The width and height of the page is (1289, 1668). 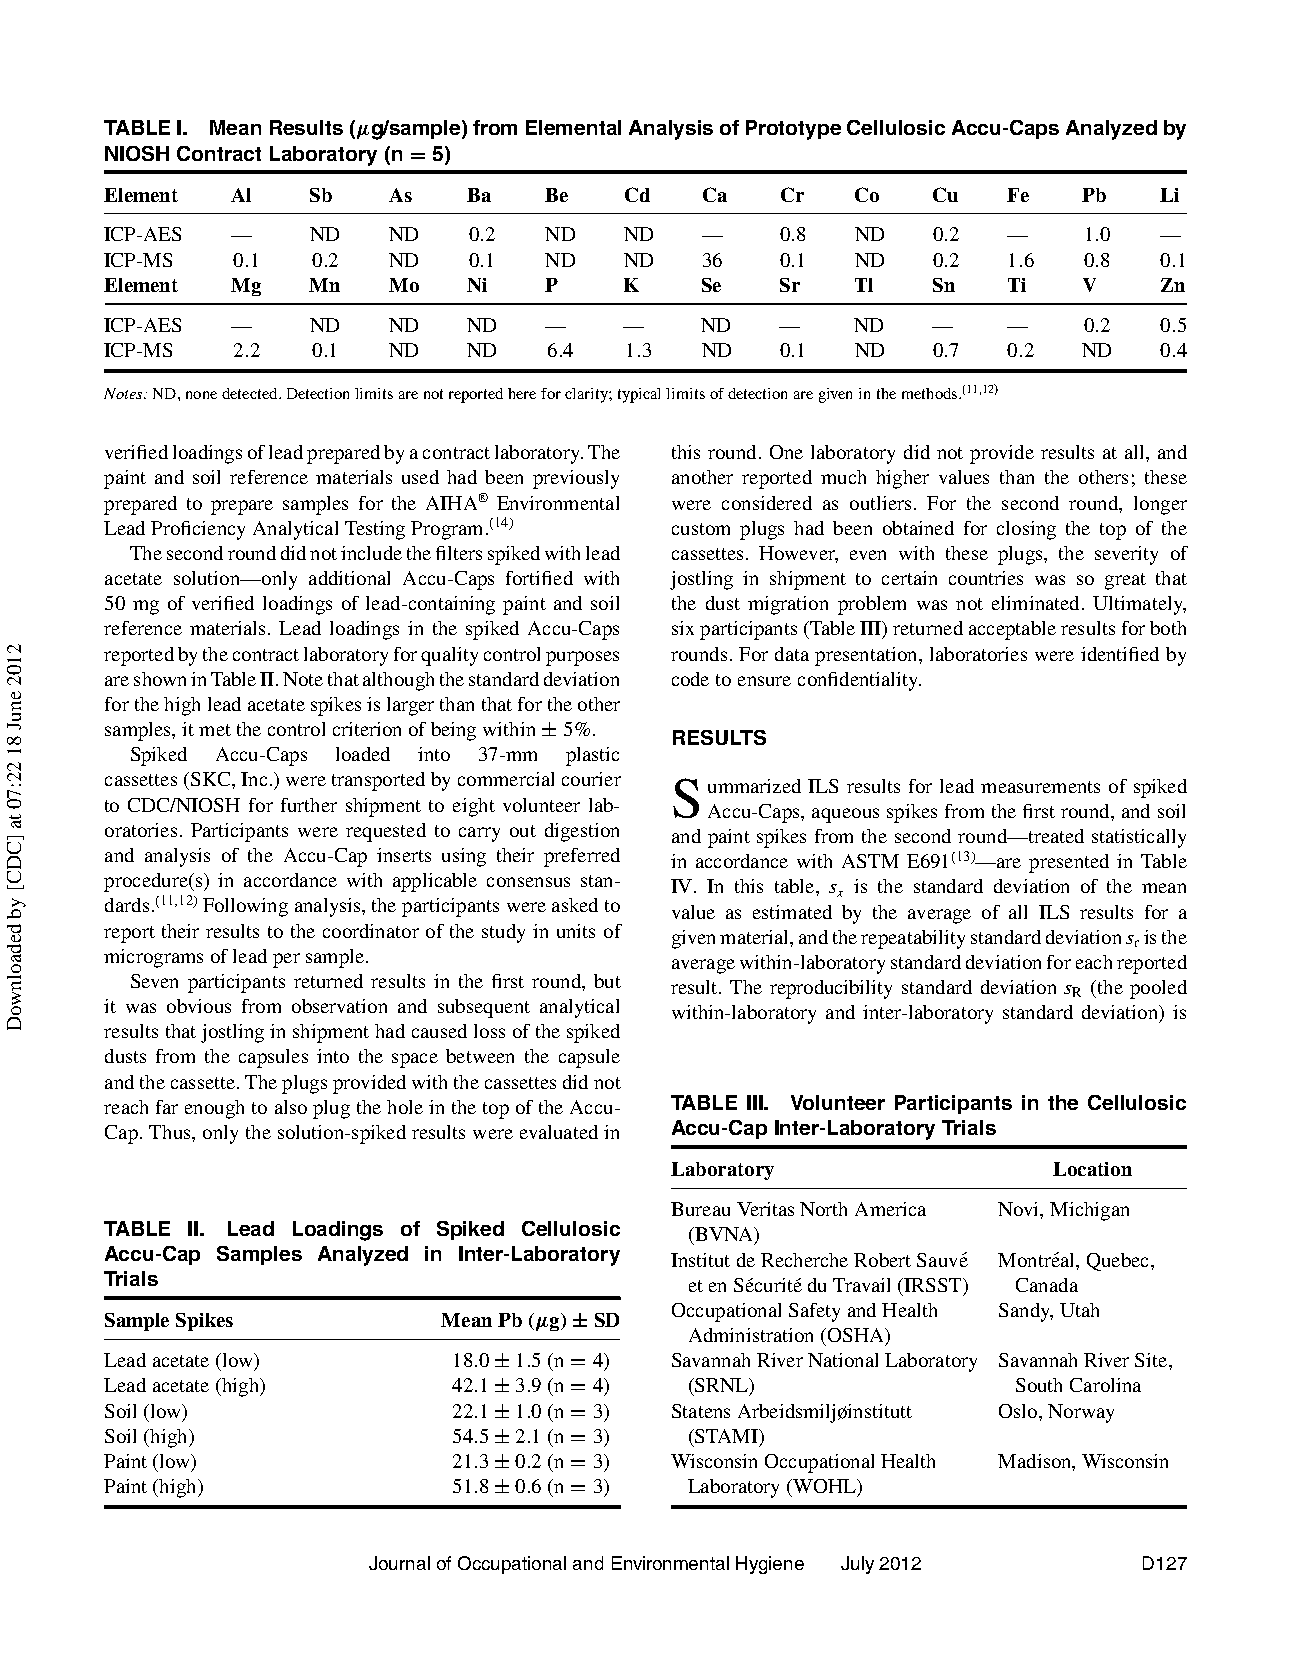 I want to click on Location, so click(x=1092, y=1169).
